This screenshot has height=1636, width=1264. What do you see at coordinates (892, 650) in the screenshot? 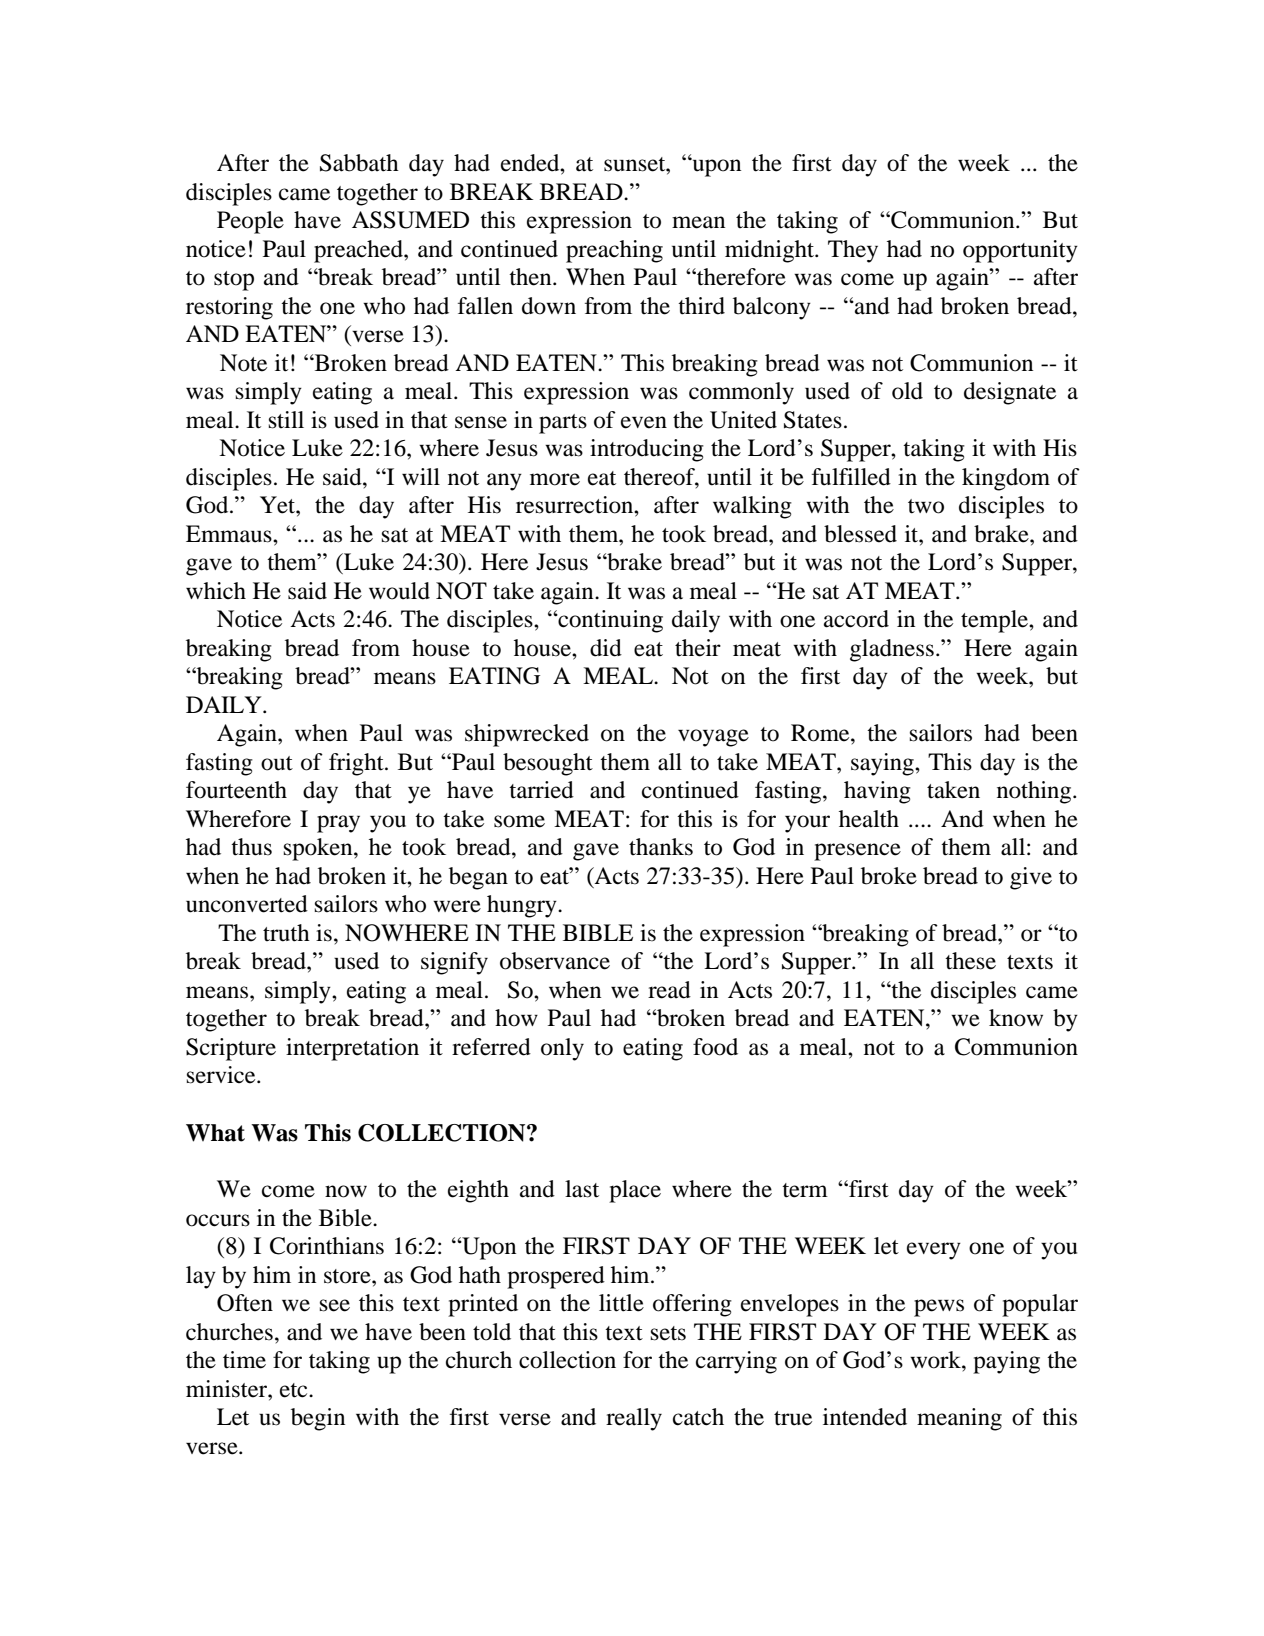
I see `gladness` at bounding box center [892, 650].
